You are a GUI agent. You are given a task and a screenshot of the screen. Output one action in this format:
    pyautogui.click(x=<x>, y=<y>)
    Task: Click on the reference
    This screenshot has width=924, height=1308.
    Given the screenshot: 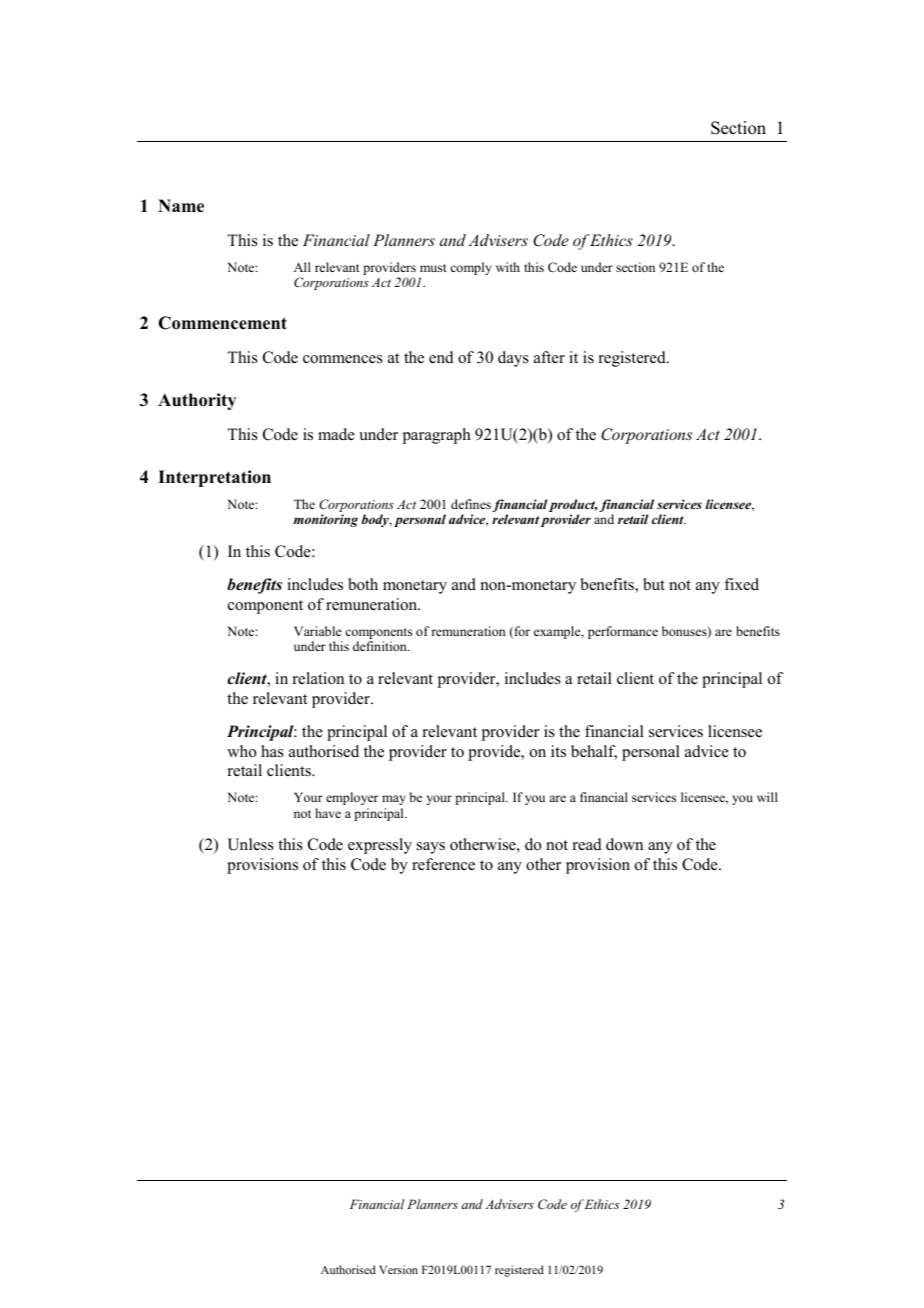 What is the action you would take?
    pyautogui.click(x=443, y=864)
